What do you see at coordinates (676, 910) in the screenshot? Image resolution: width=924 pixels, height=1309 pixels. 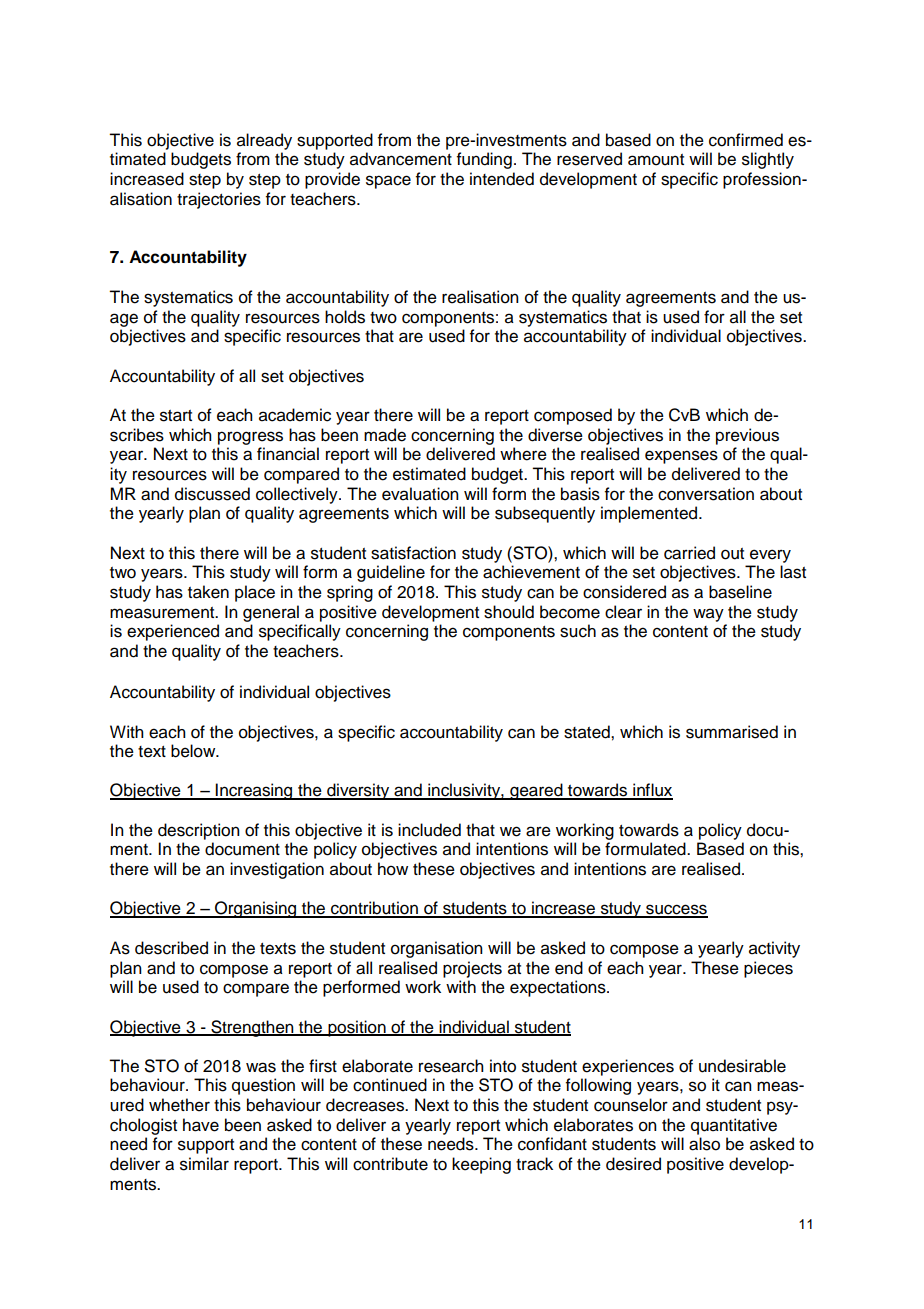 I see `success` at bounding box center [676, 910].
